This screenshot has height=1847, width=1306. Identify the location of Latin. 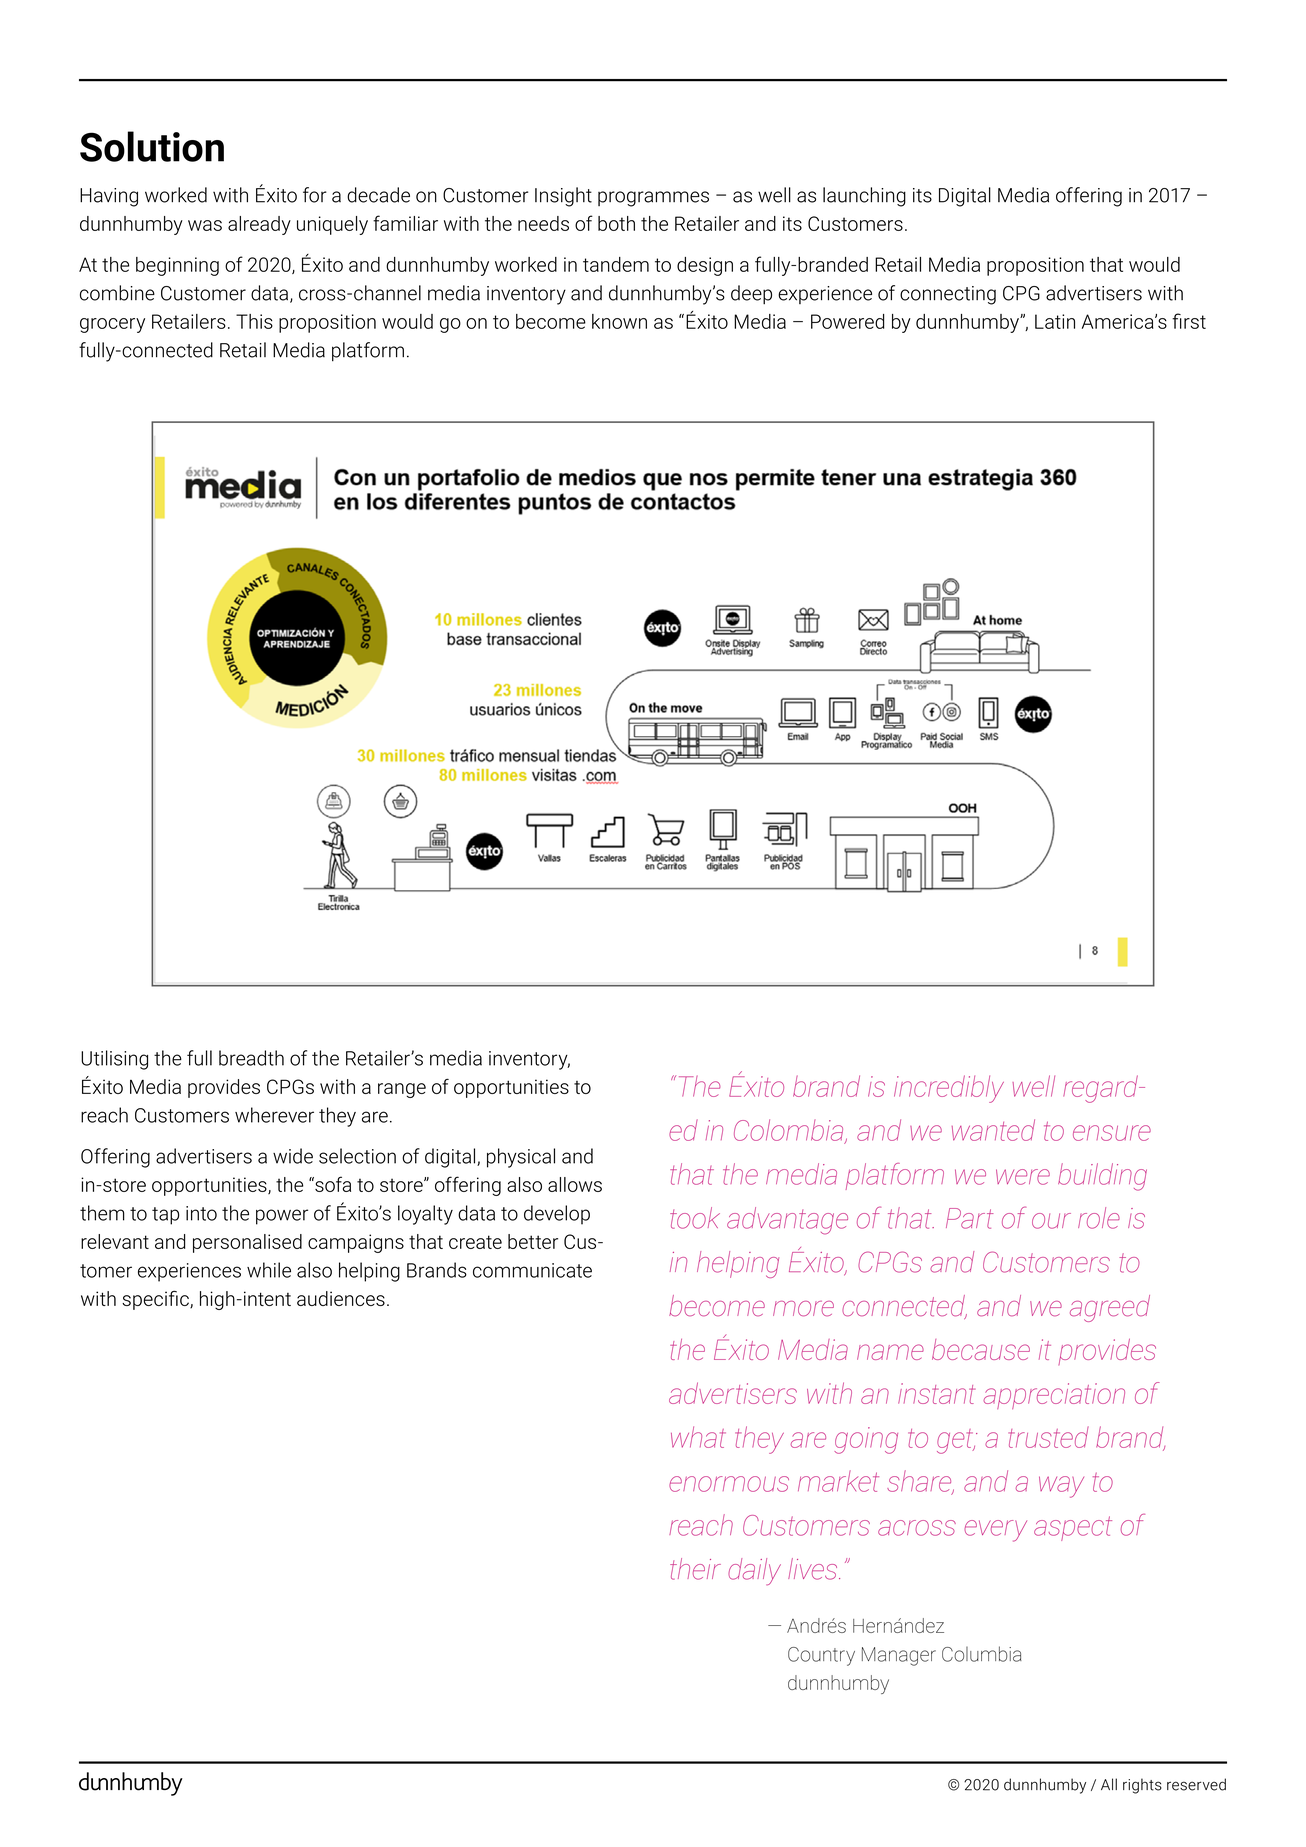
(1055, 321).
